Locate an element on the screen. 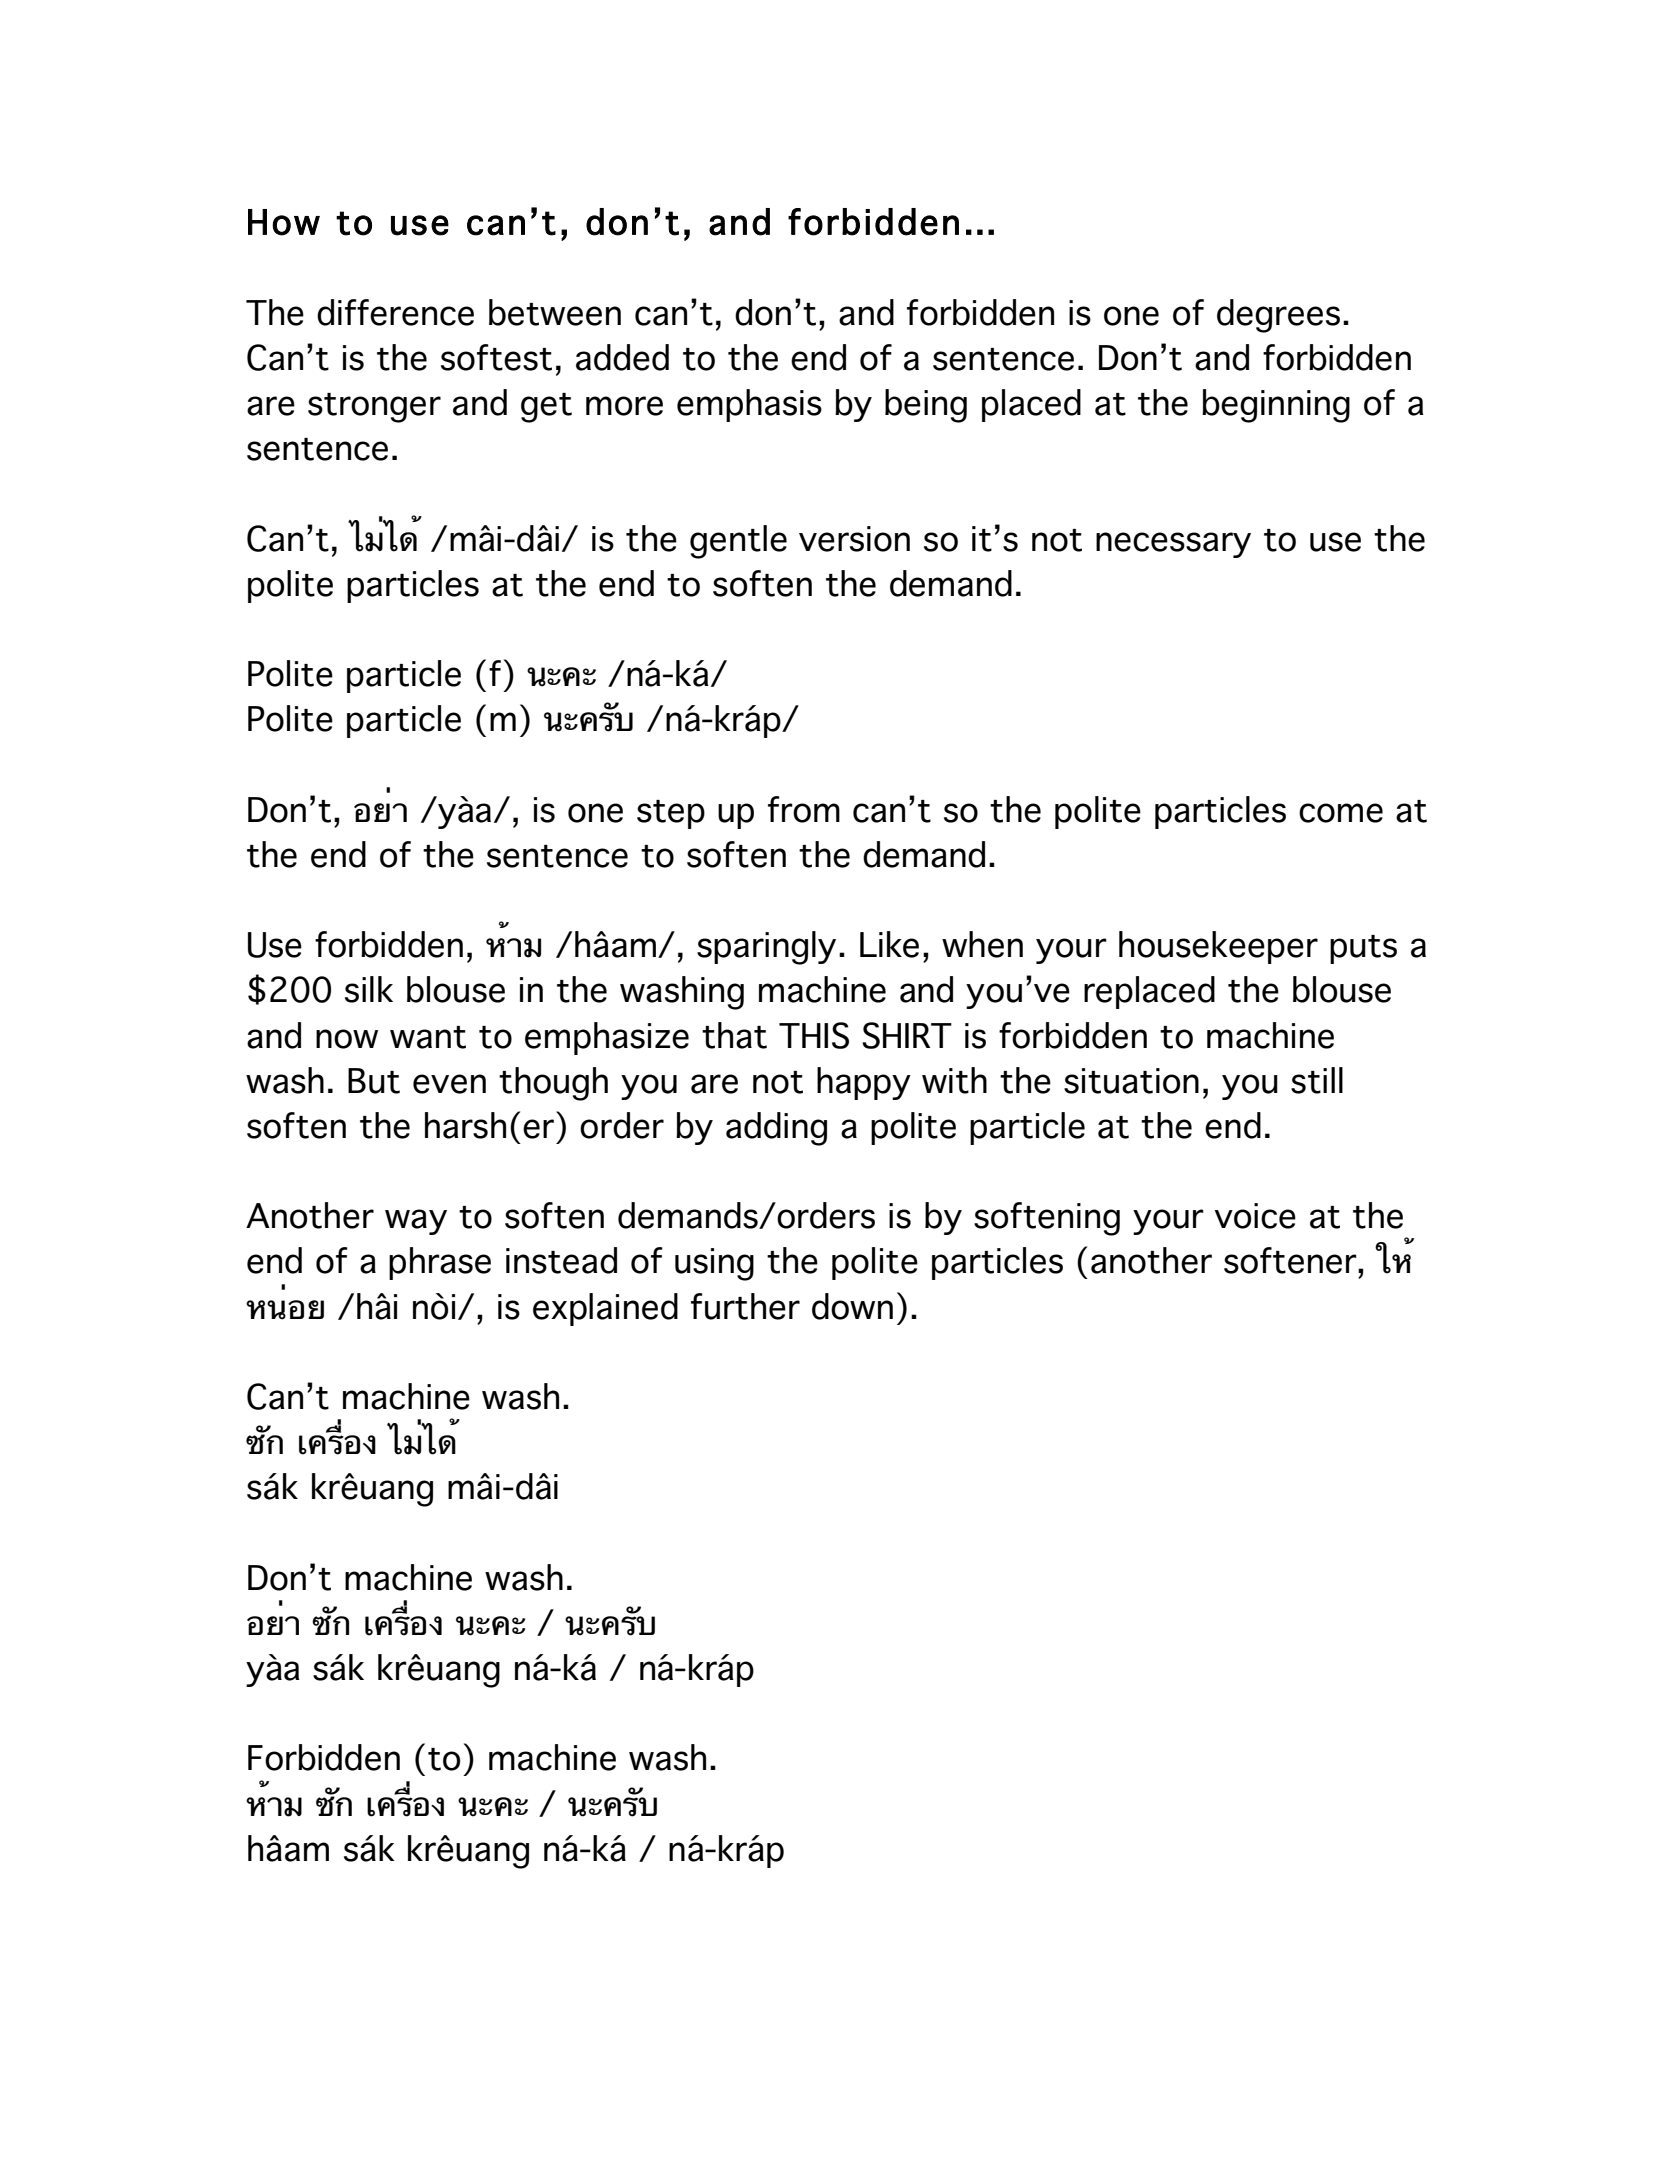  added is located at coordinates (622, 357).
